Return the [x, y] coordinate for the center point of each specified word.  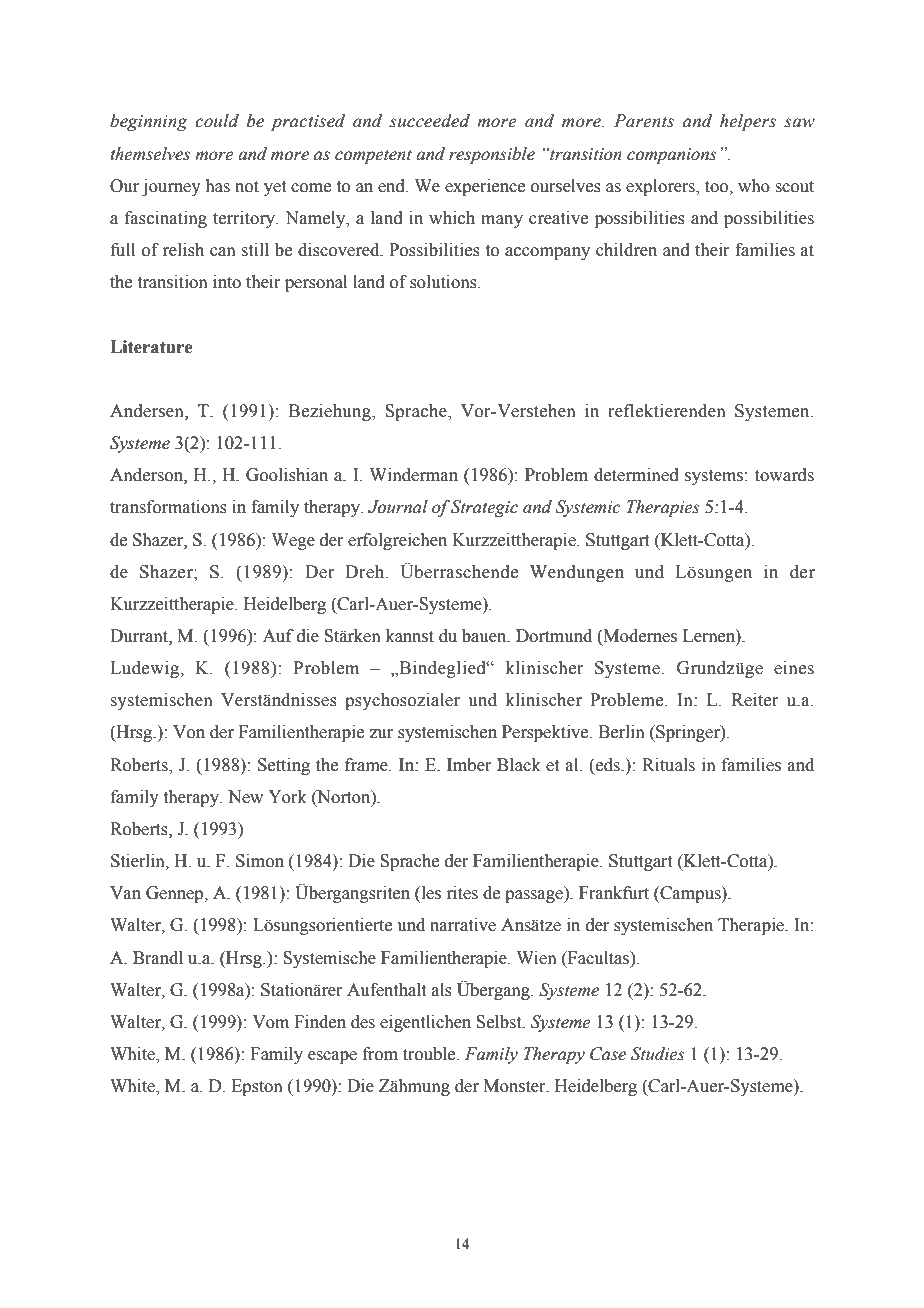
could [217, 121]
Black [519, 765]
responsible [492, 155]
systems [715, 477]
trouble [430, 1054]
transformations [168, 507]
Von [189, 732]
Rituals [668, 765]
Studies [658, 1054]
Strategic [484, 508]
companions [672, 156]
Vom [270, 1022]
